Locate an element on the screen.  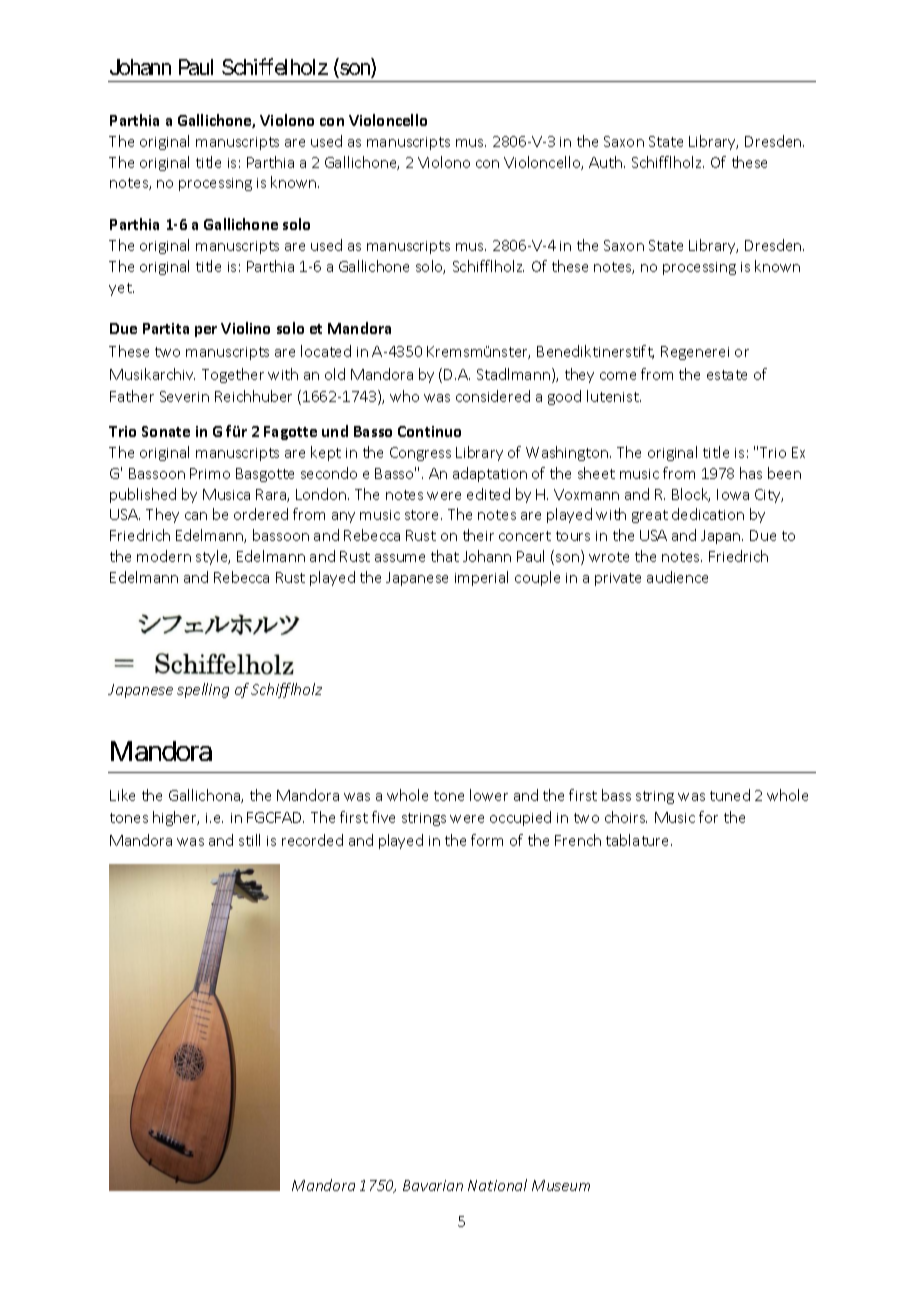
come is located at coordinates (618, 376).
